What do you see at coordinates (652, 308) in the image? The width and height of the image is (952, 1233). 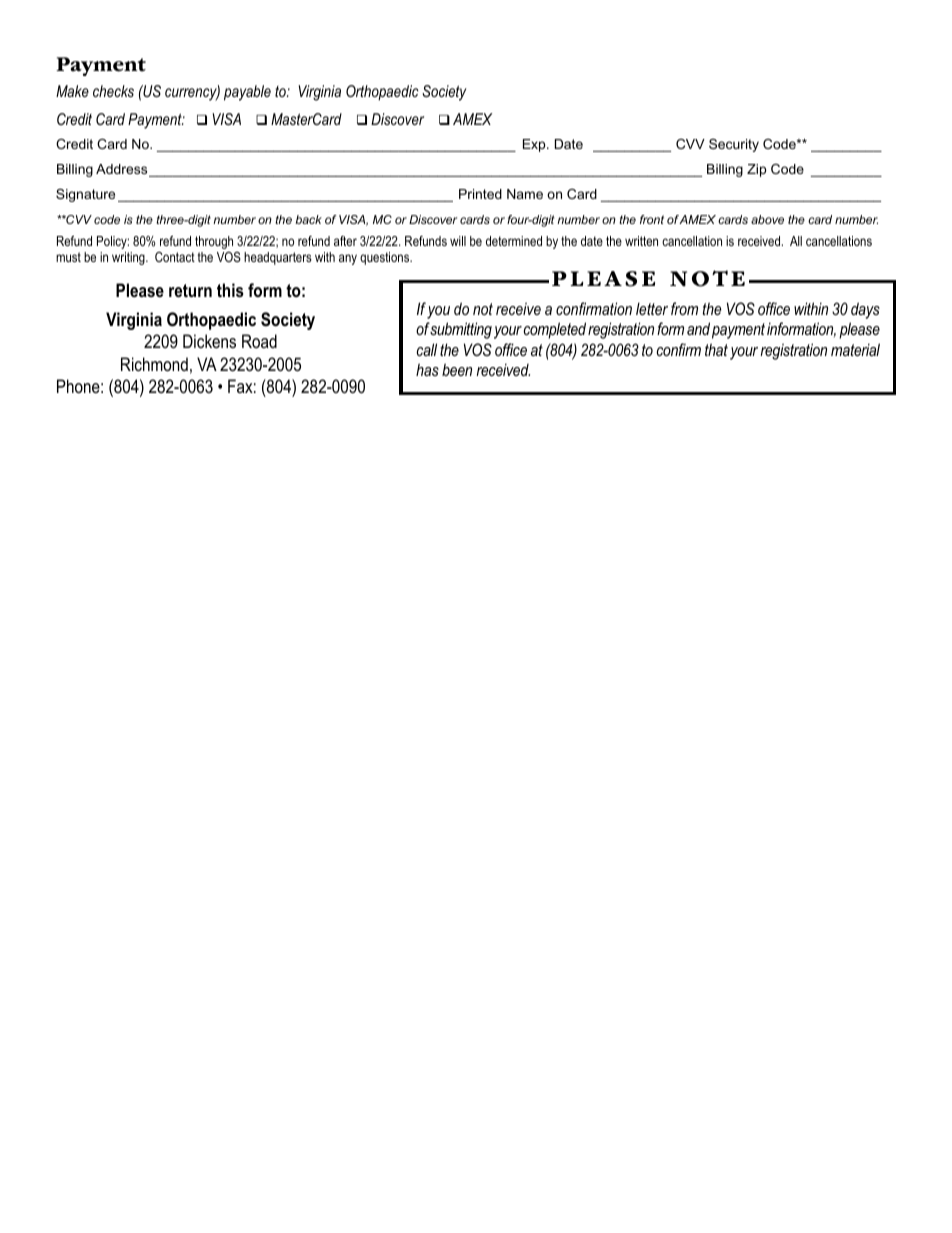 I see `letter` at bounding box center [652, 308].
